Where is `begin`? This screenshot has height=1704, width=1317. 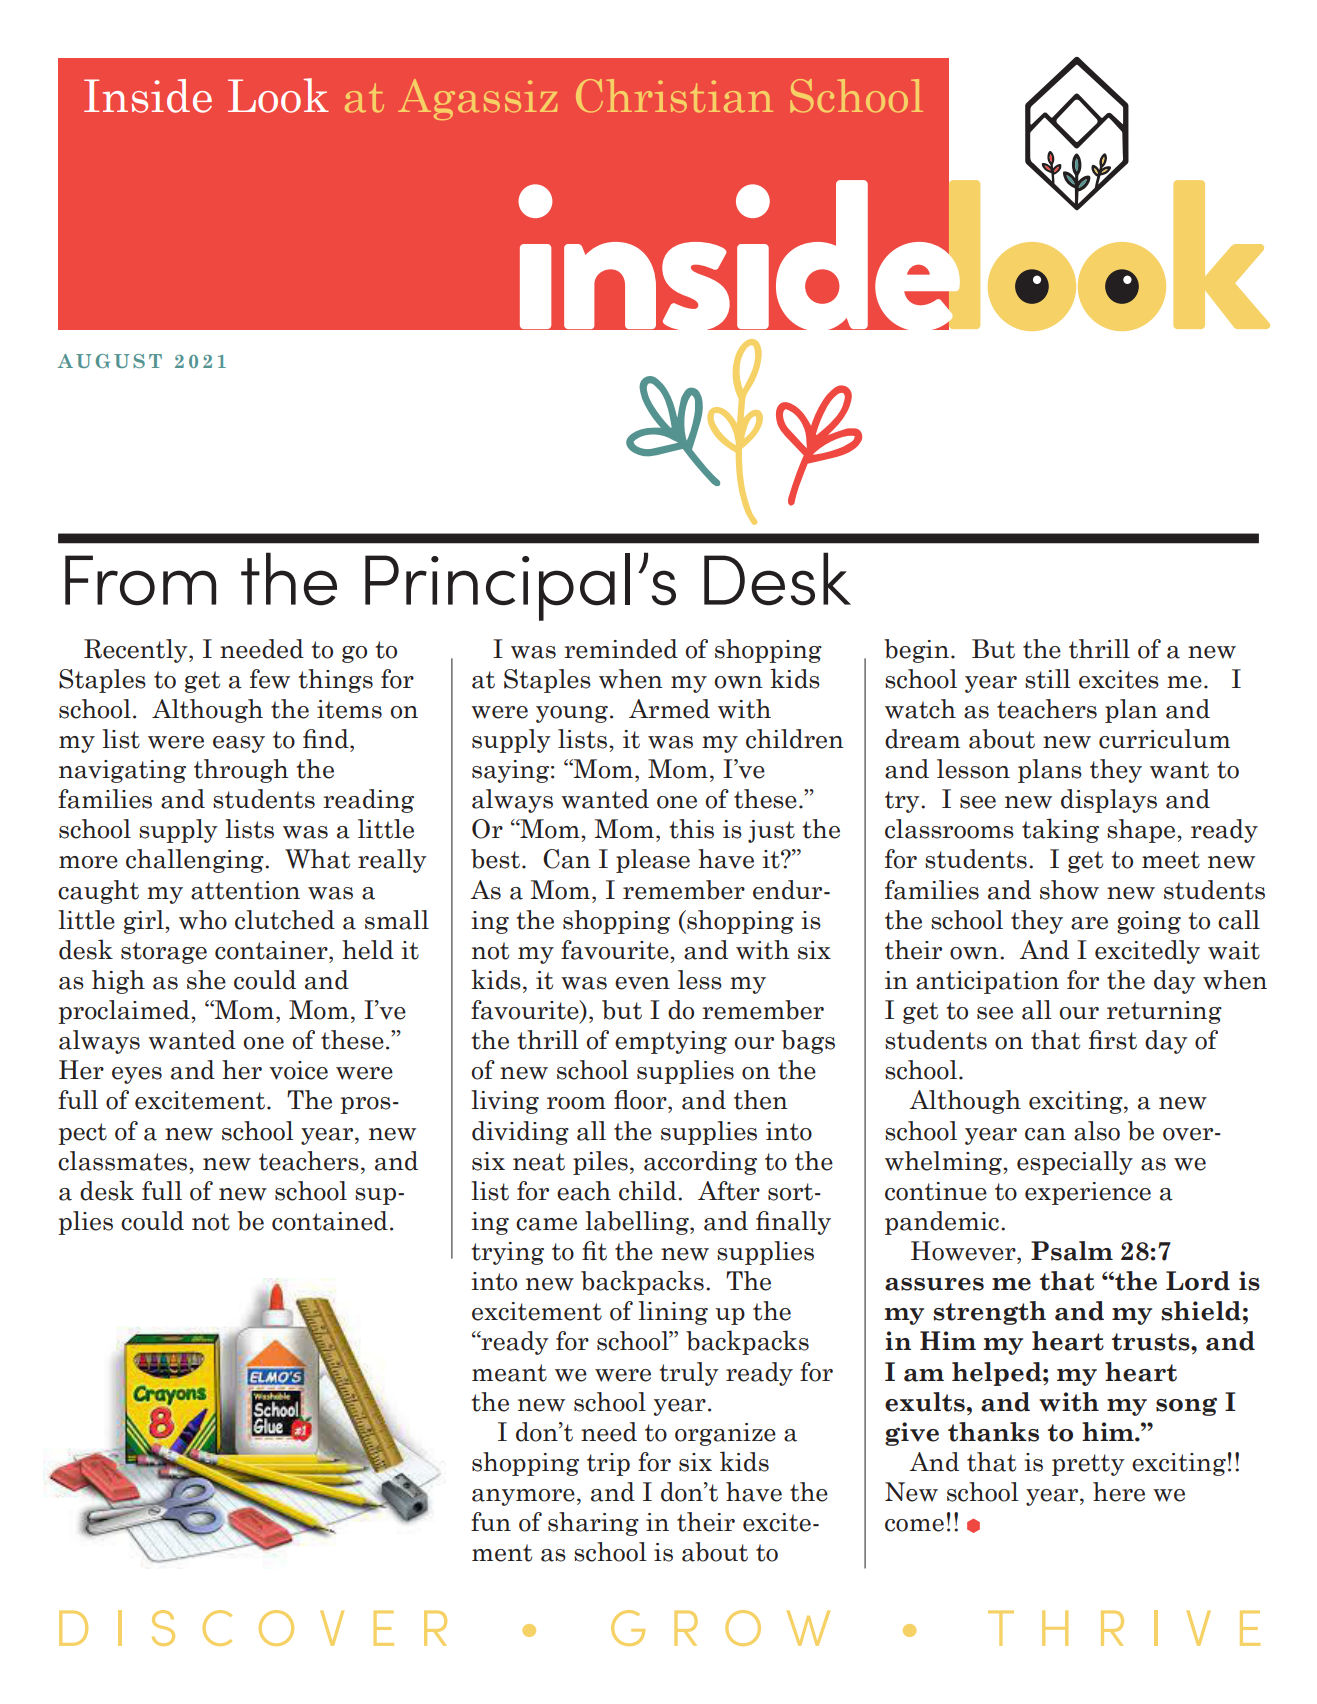
begin is located at coordinates (916, 651).
